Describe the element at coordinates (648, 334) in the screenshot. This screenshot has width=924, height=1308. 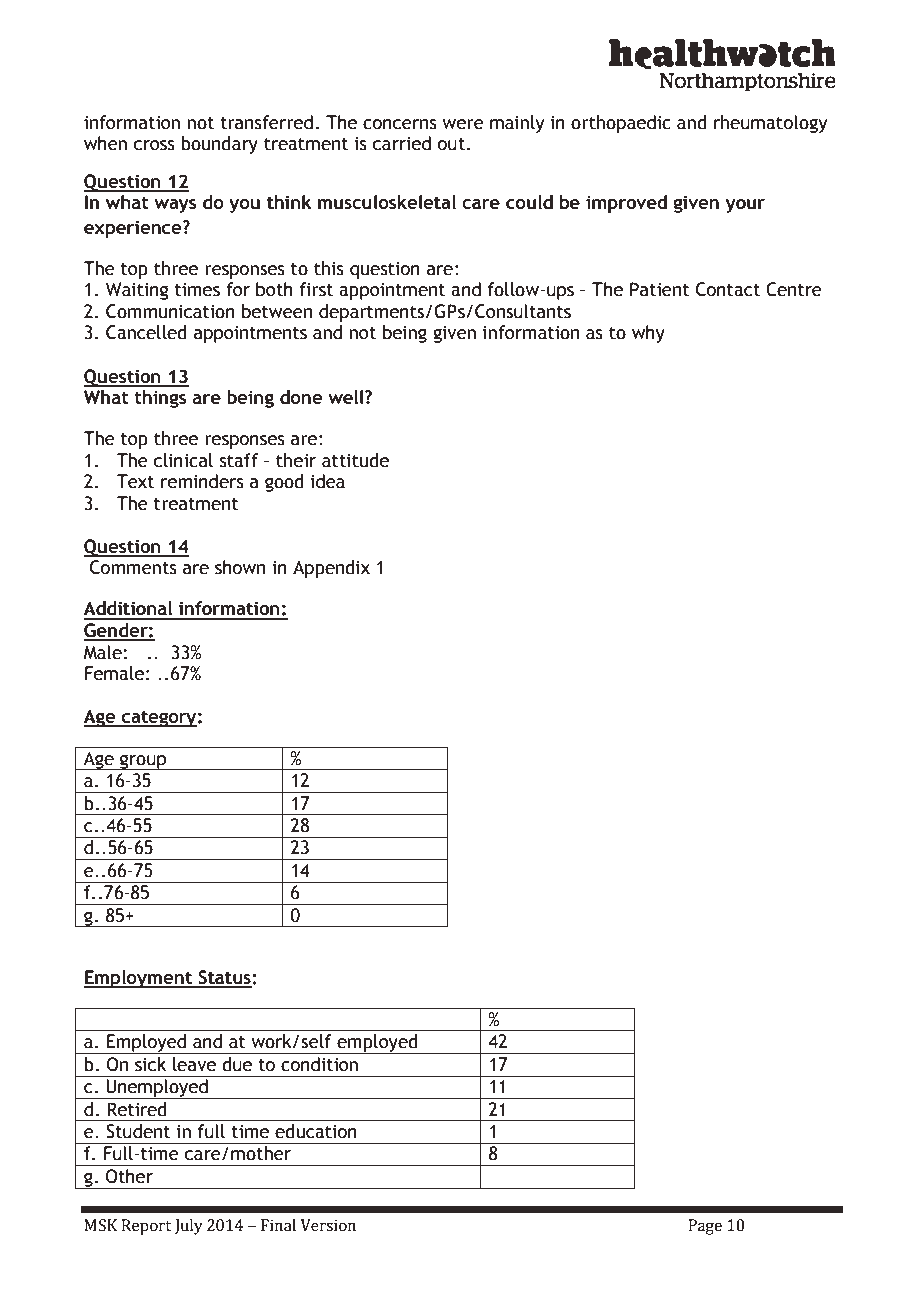
I see `why` at that location.
